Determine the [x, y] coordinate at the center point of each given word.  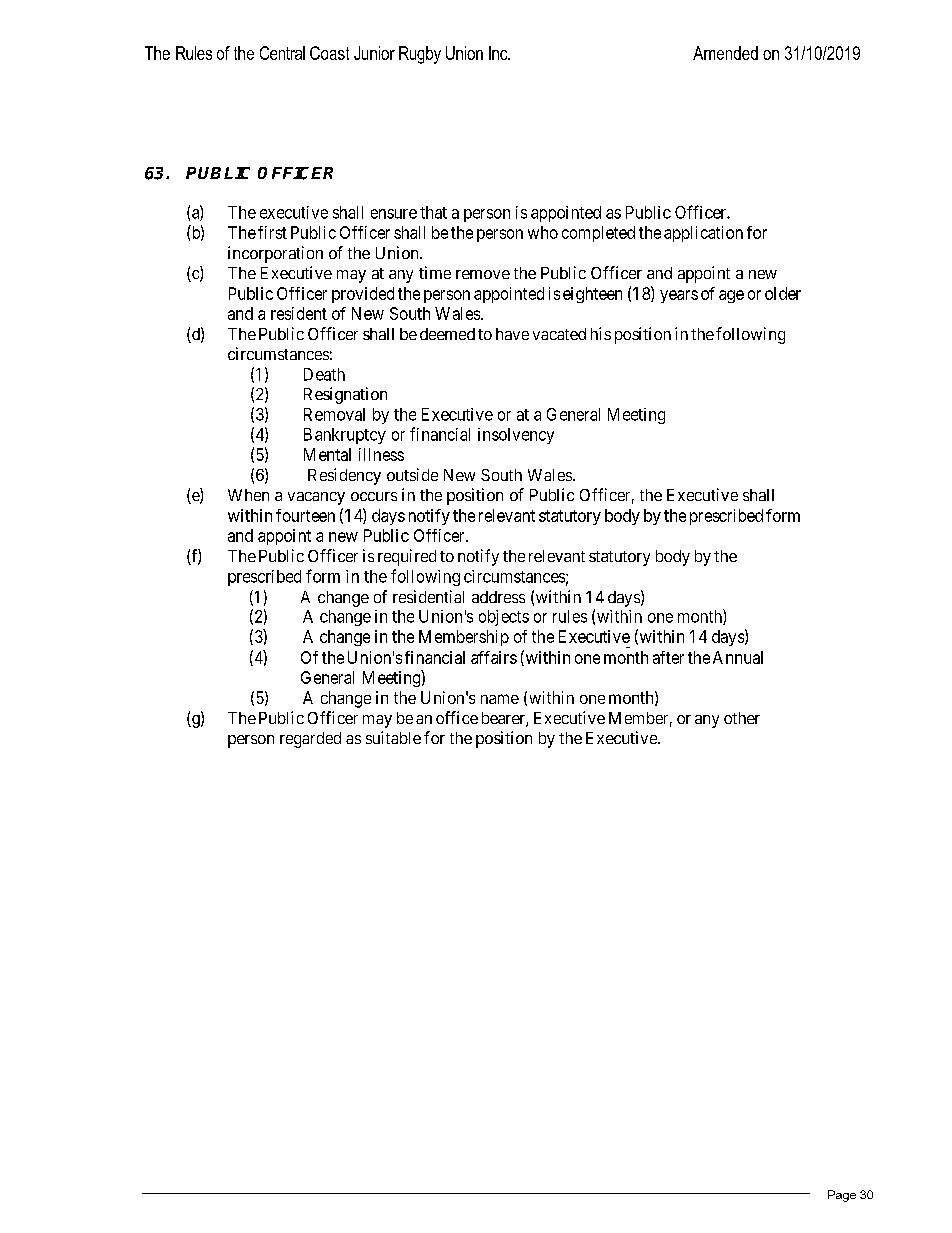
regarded [310, 740]
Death [324, 374]
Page [842, 1196]
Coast [329, 53]
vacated [559, 334]
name [500, 699]
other [742, 718]
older [783, 293]
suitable [393, 737]
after [668, 657]
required [407, 557]
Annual [738, 657]
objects [504, 618]
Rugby [420, 55]
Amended [725, 53]
